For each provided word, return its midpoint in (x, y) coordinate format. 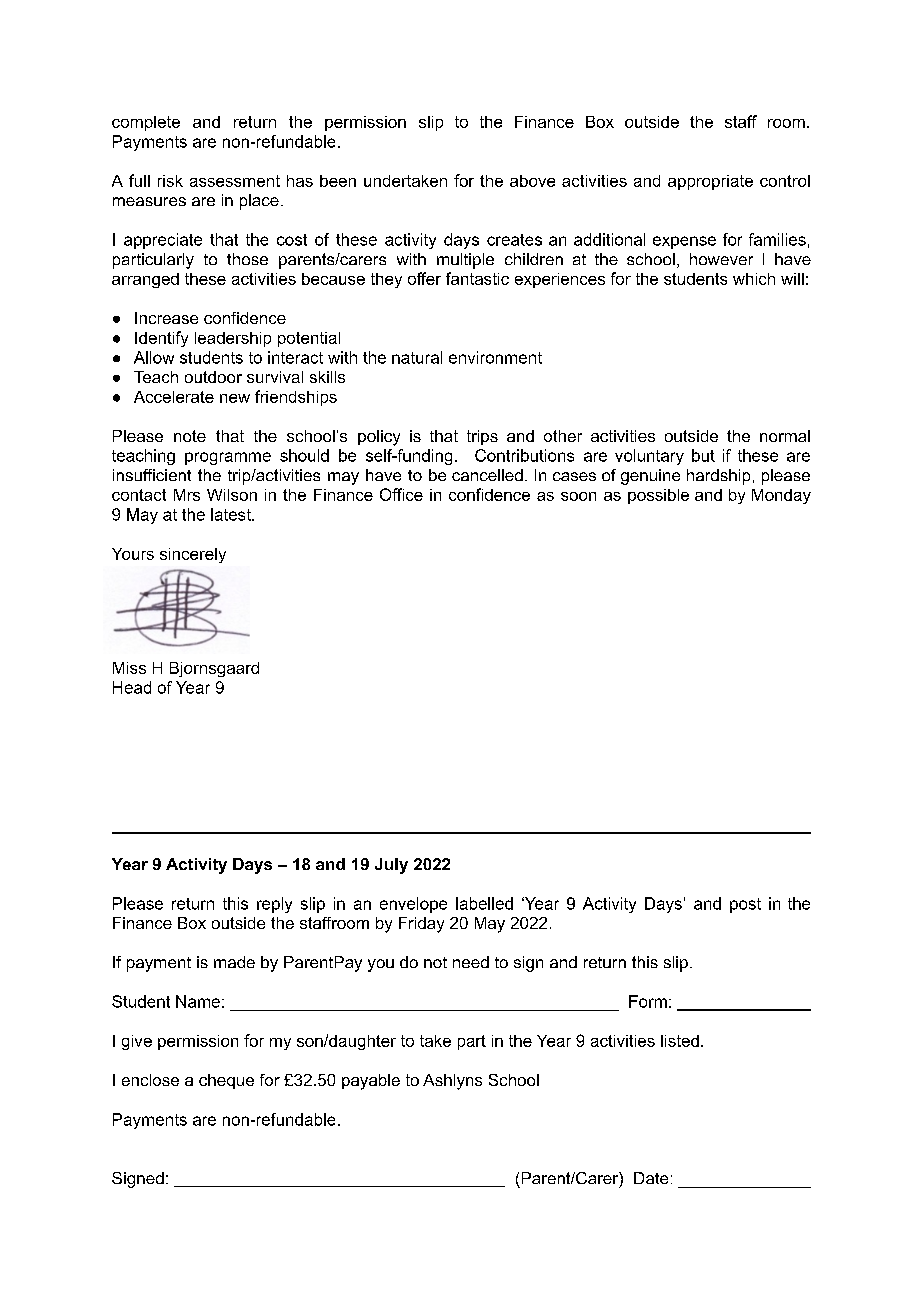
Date (651, 1178)
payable (371, 1082)
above (532, 181)
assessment (235, 181)
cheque (226, 1081)
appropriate (710, 182)
